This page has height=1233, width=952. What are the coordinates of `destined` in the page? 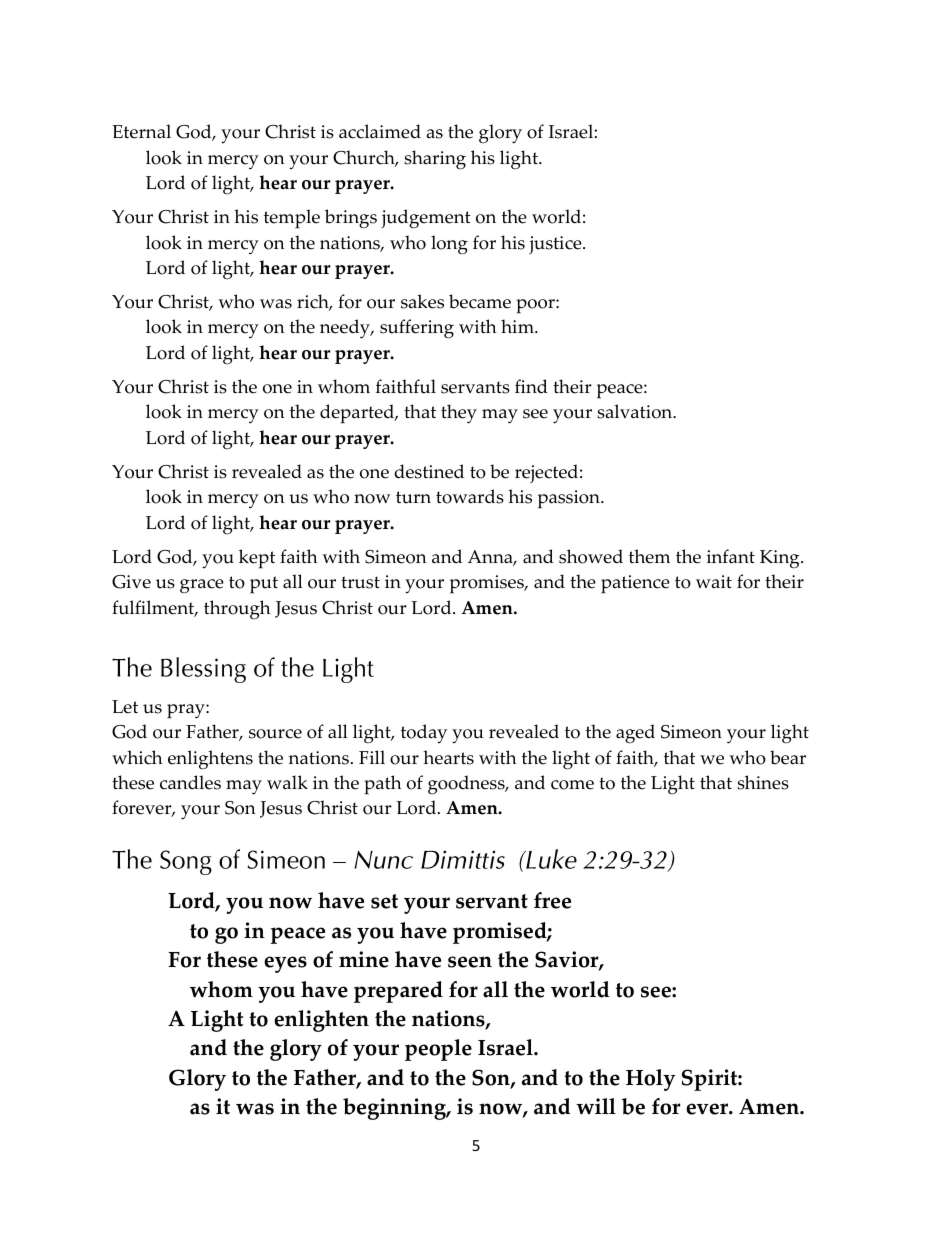 It's located at (429, 471).
